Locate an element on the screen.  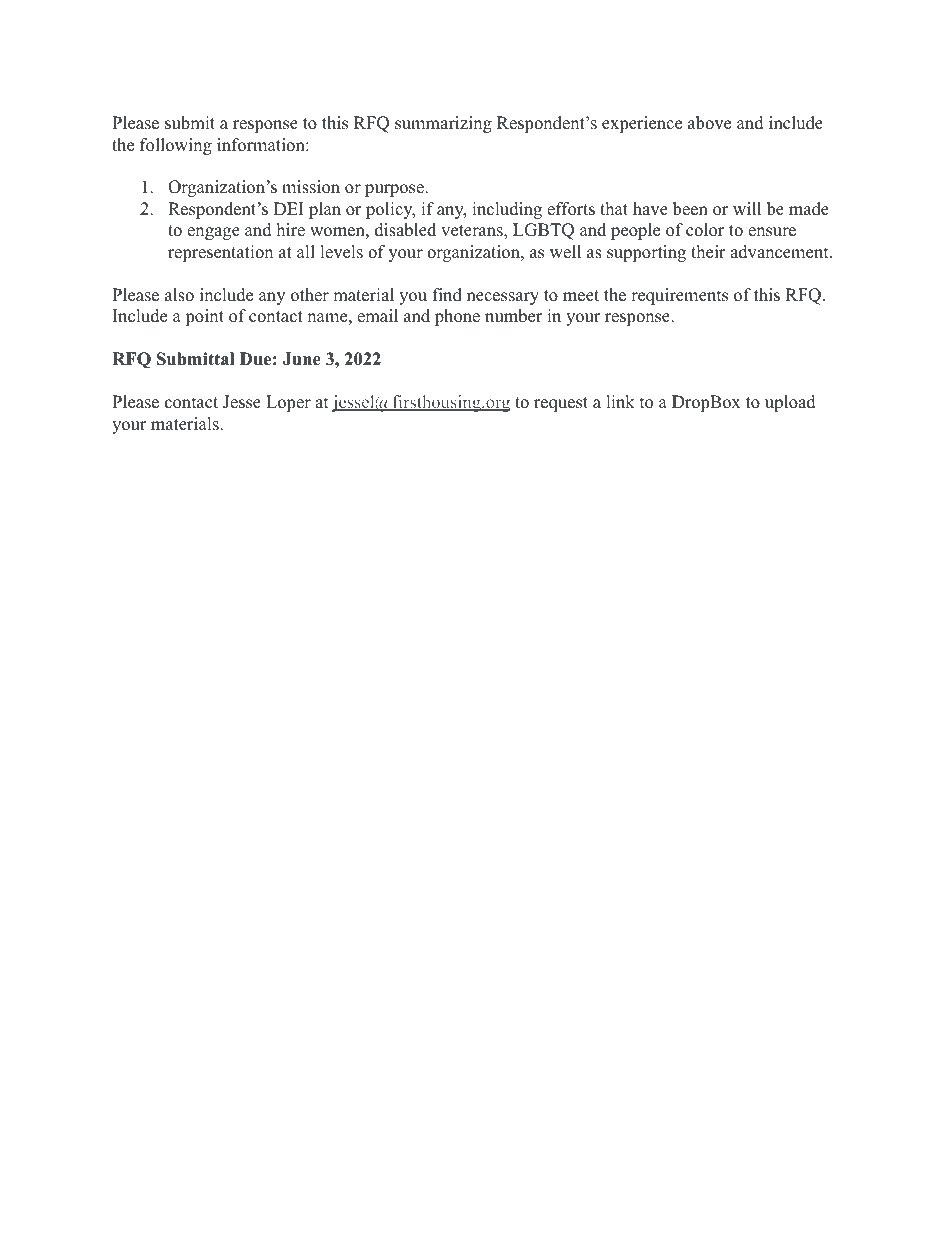
request is located at coordinates (561, 404).
